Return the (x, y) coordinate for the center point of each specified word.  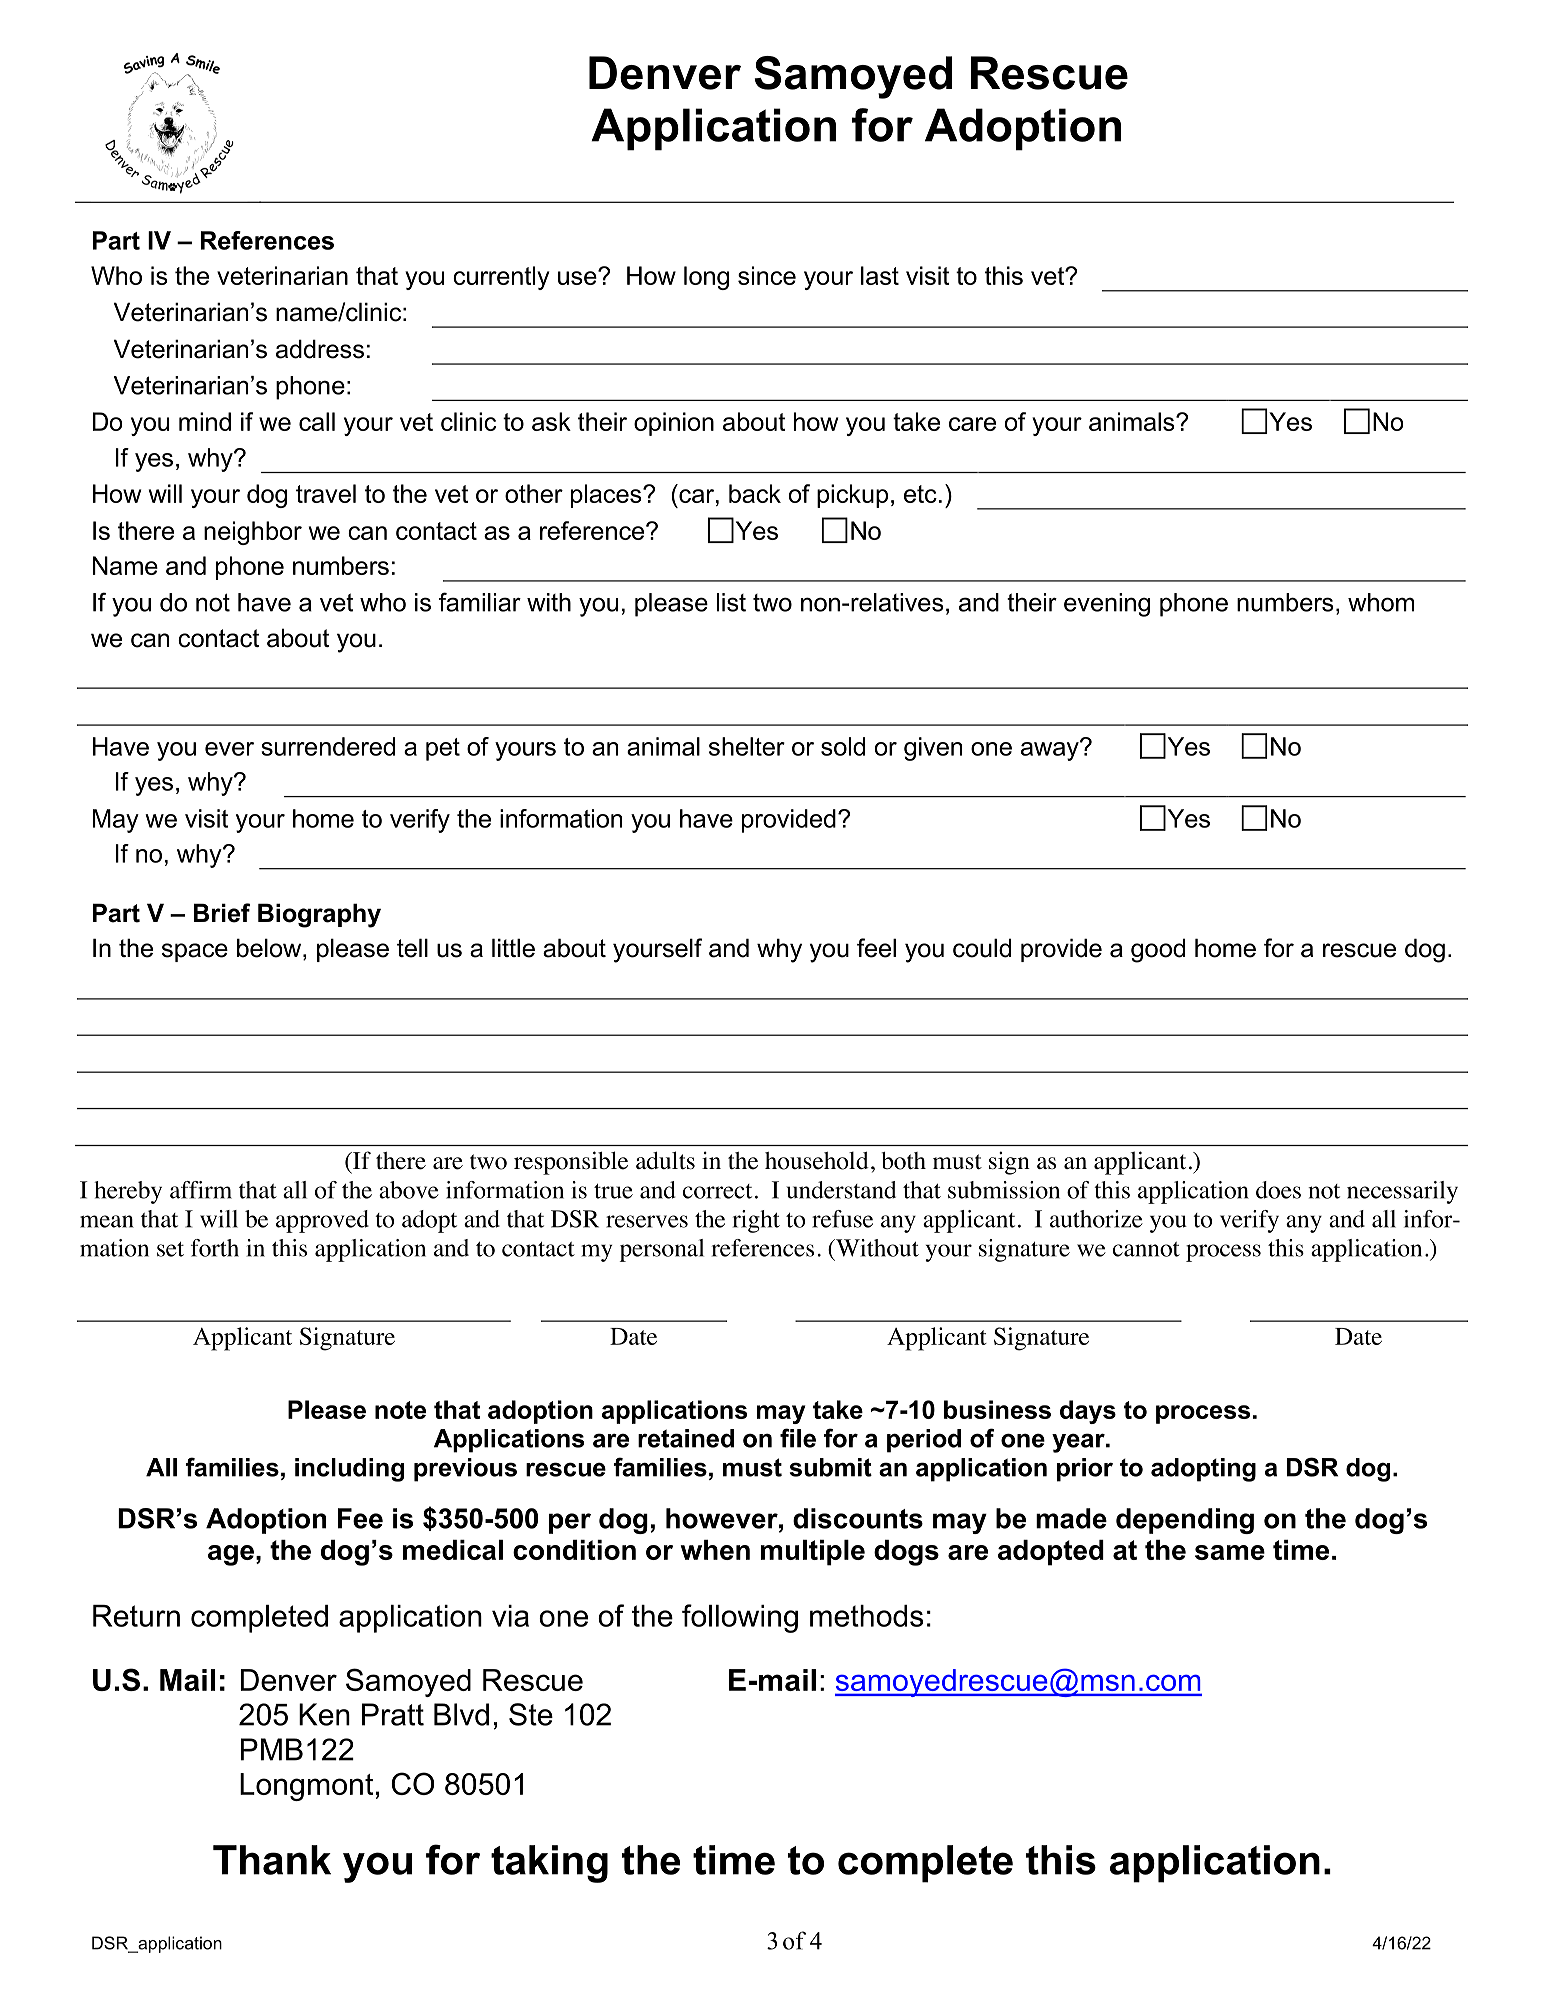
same (1230, 1552)
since (767, 275)
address (320, 349)
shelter (747, 746)
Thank (272, 1860)
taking (549, 1864)
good (1158, 950)
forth (215, 1248)
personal (662, 1250)
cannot (1146, 1249)
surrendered (328, 746)
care (972, 424)
